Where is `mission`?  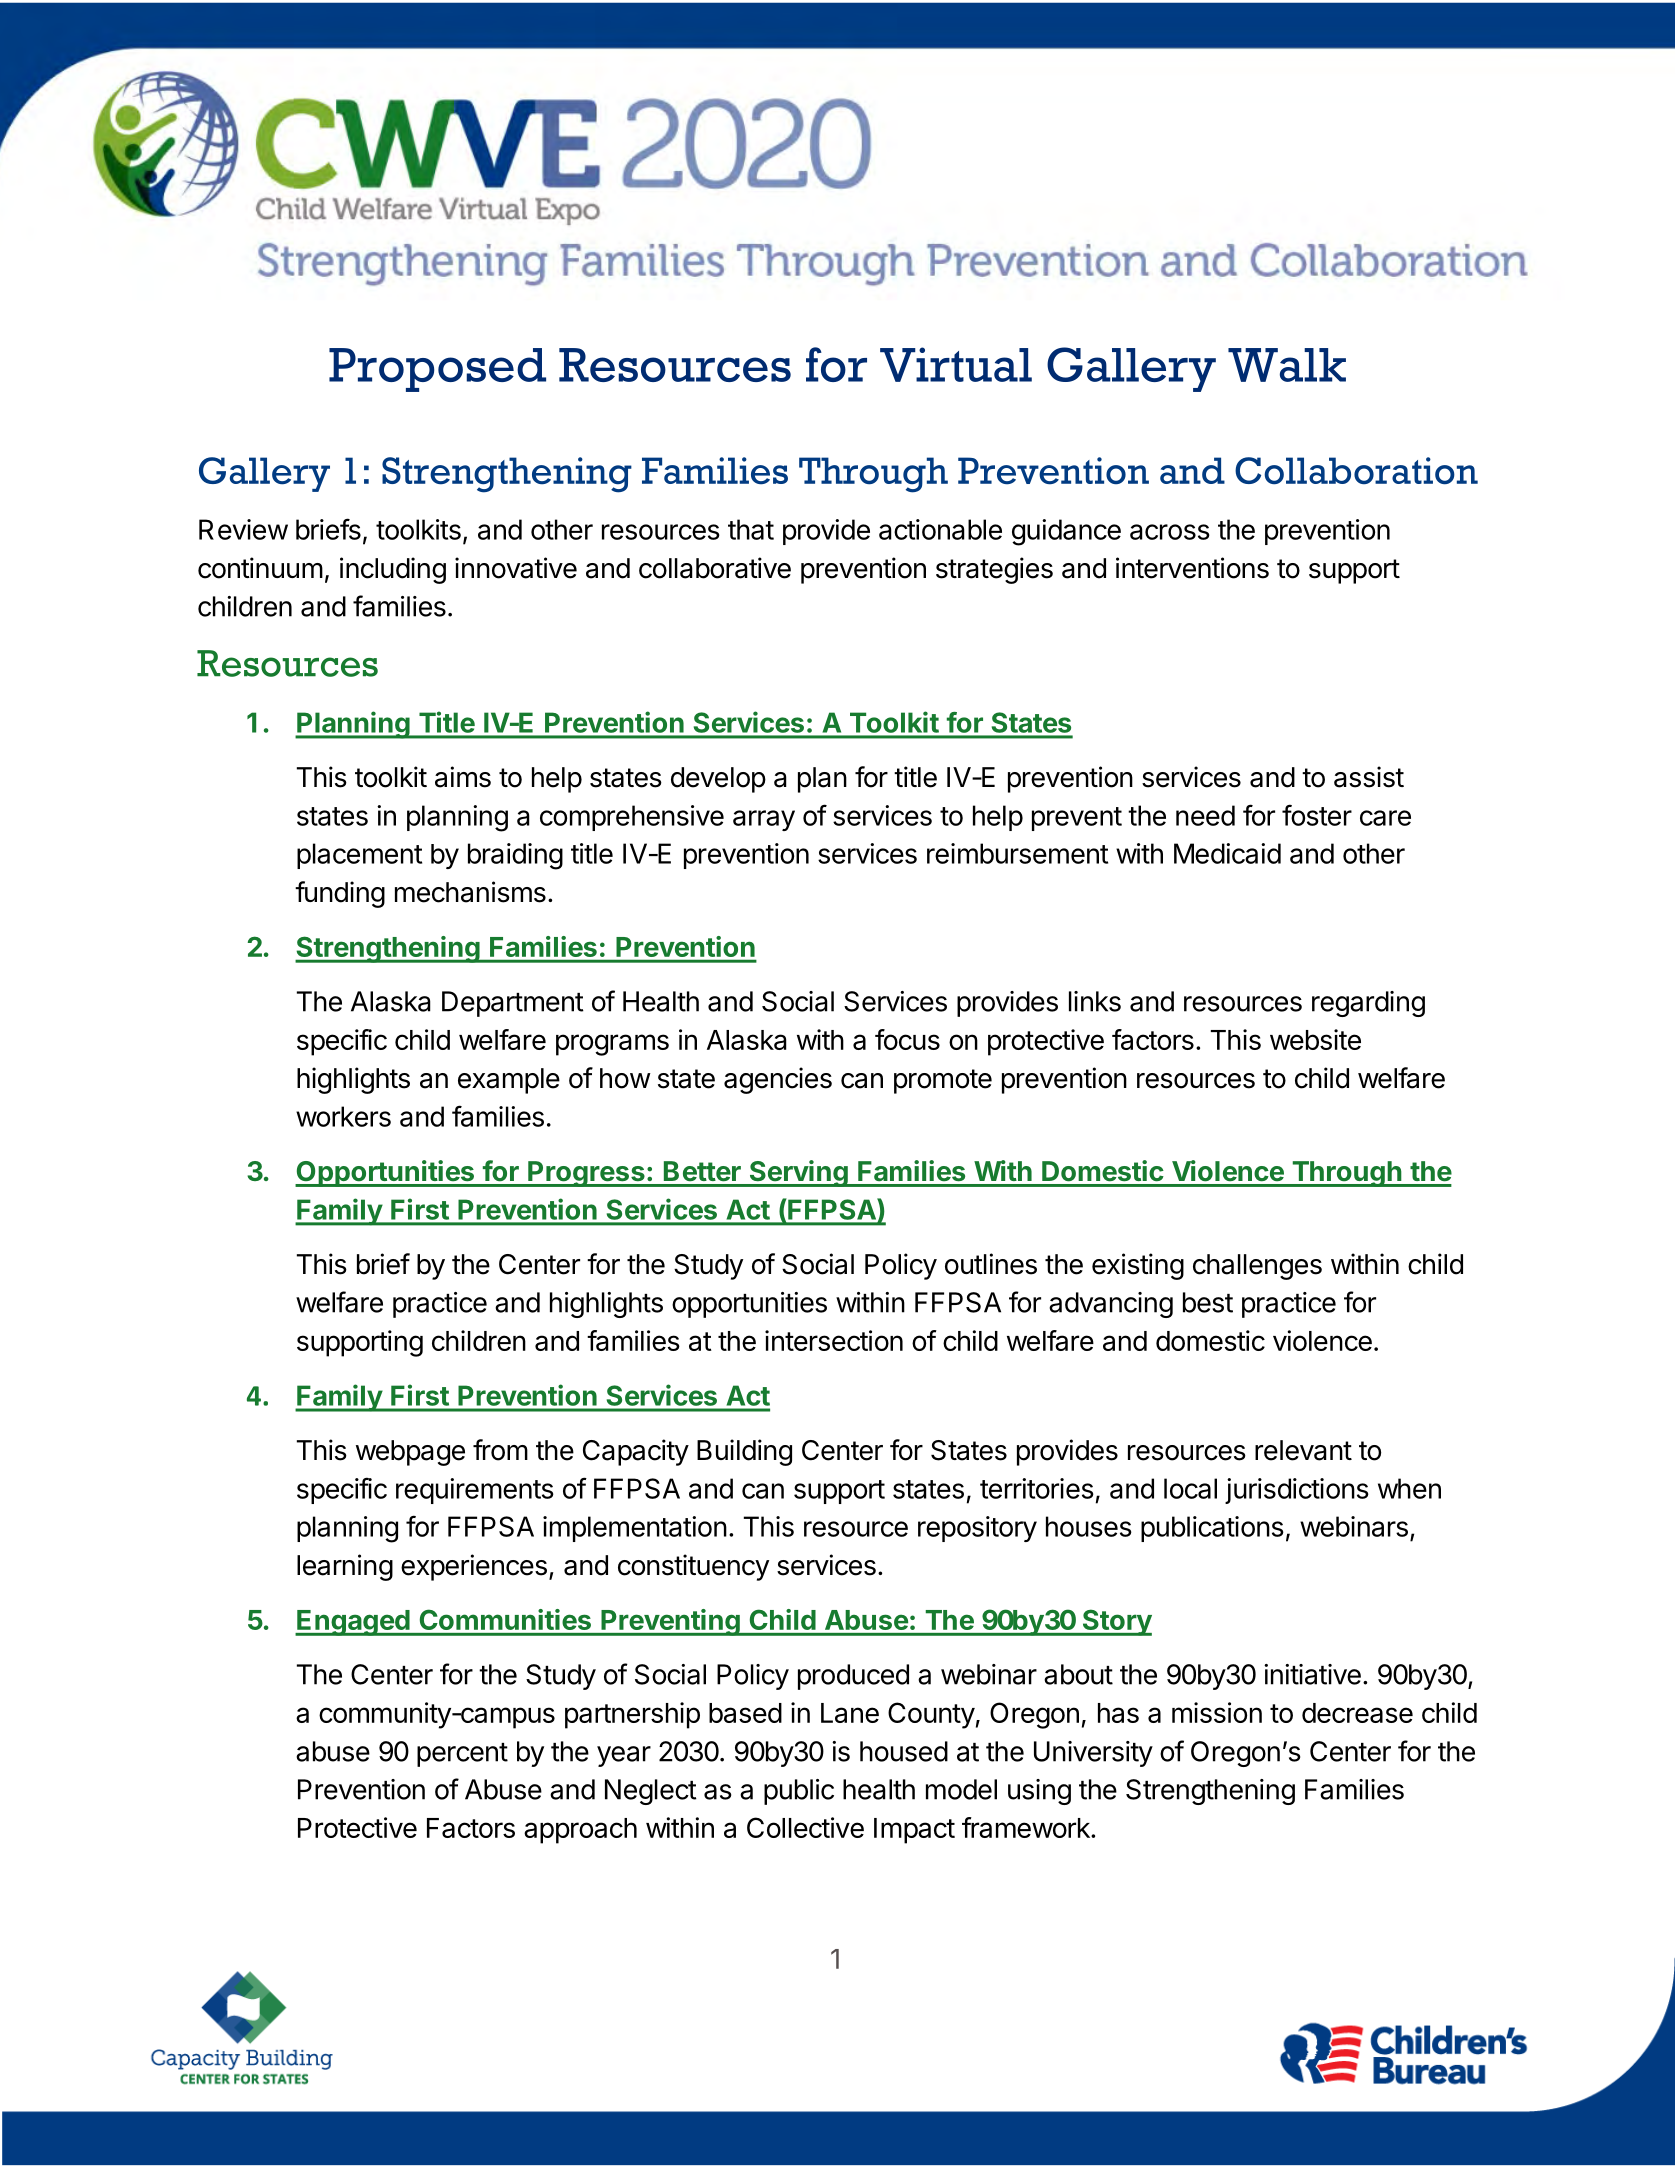 mission is located at coordinates (1217, 1712).
